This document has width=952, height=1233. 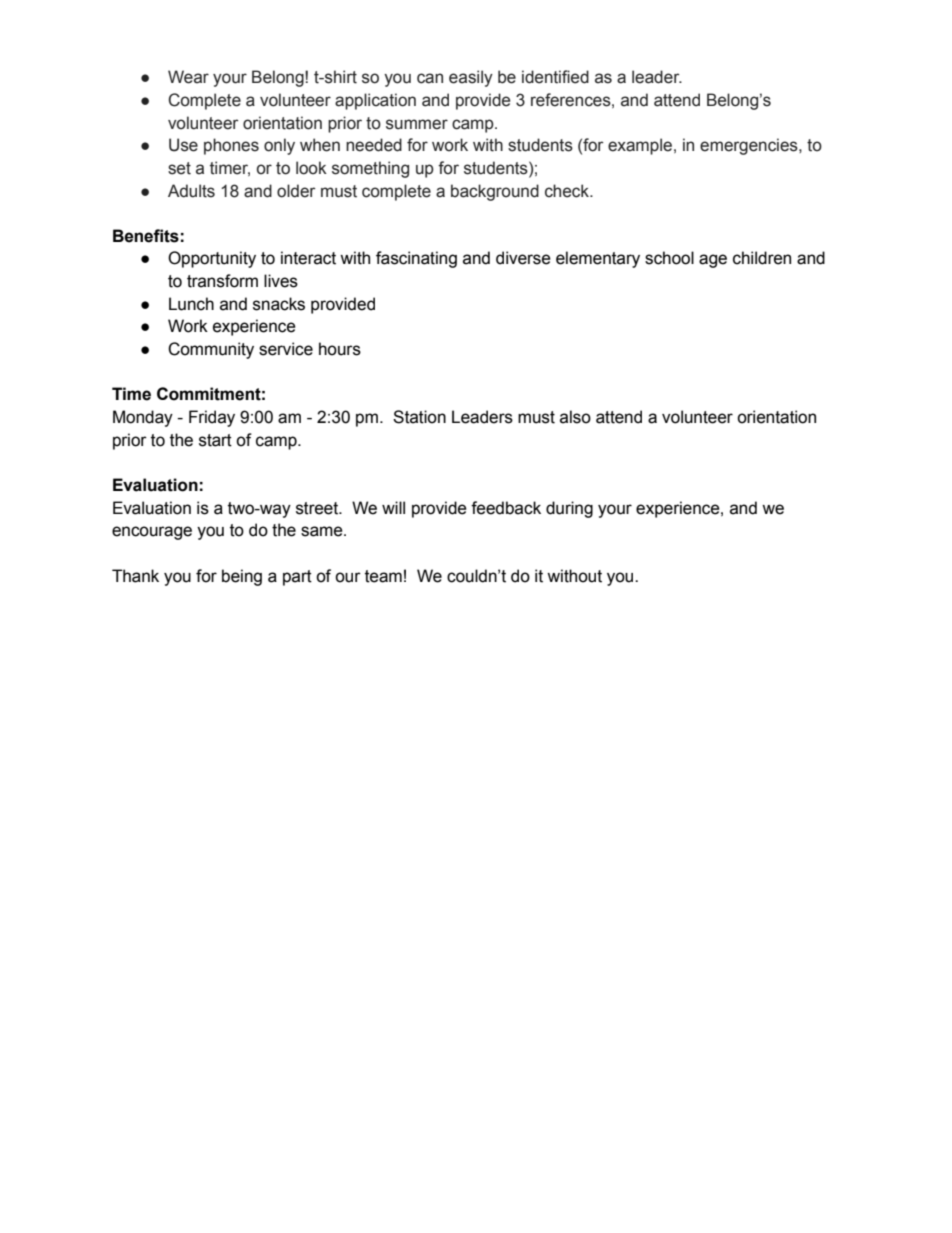 I want to click on will, so click(x=393, y=507).
